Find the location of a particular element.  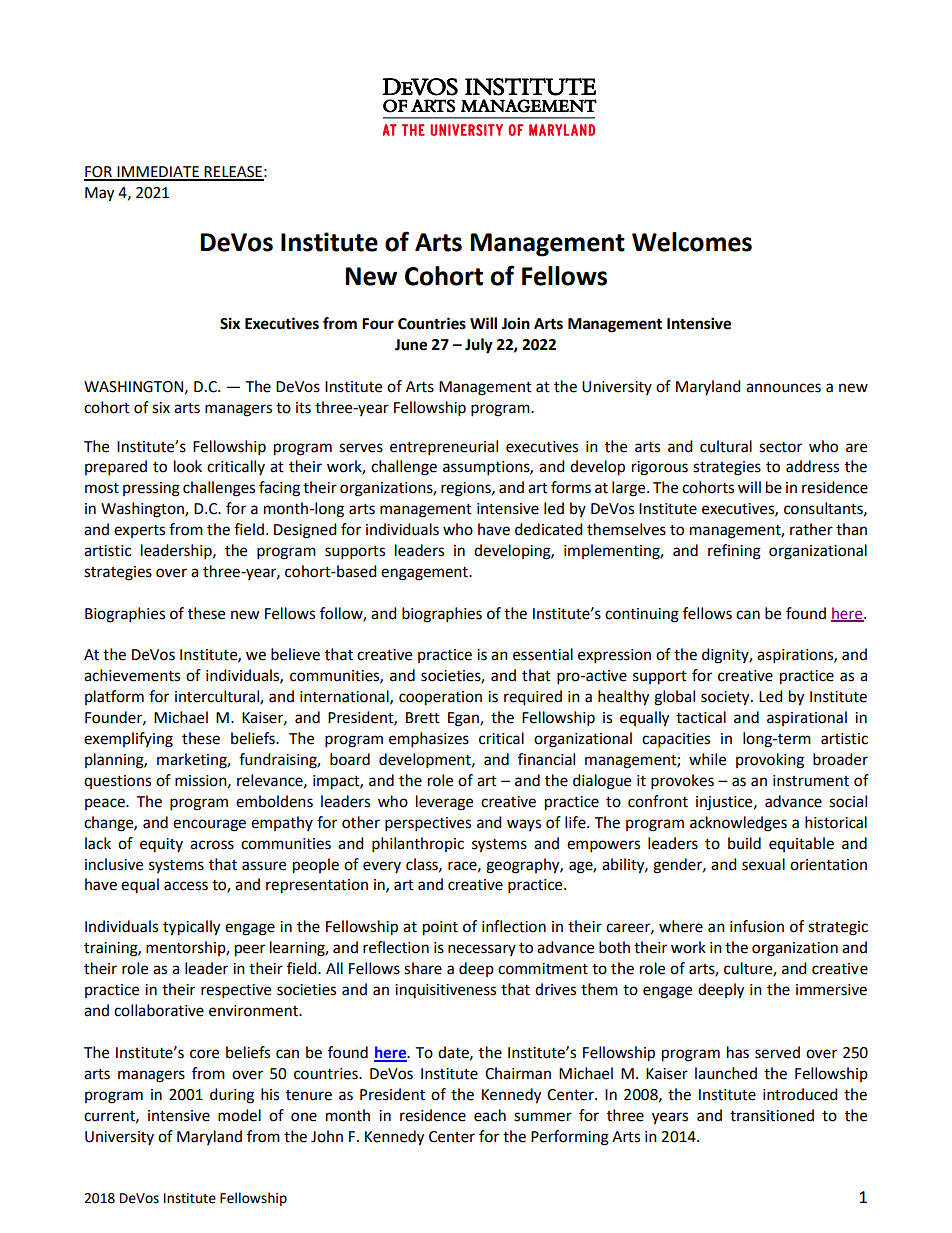

Join is located at coordinates (516, 323).
